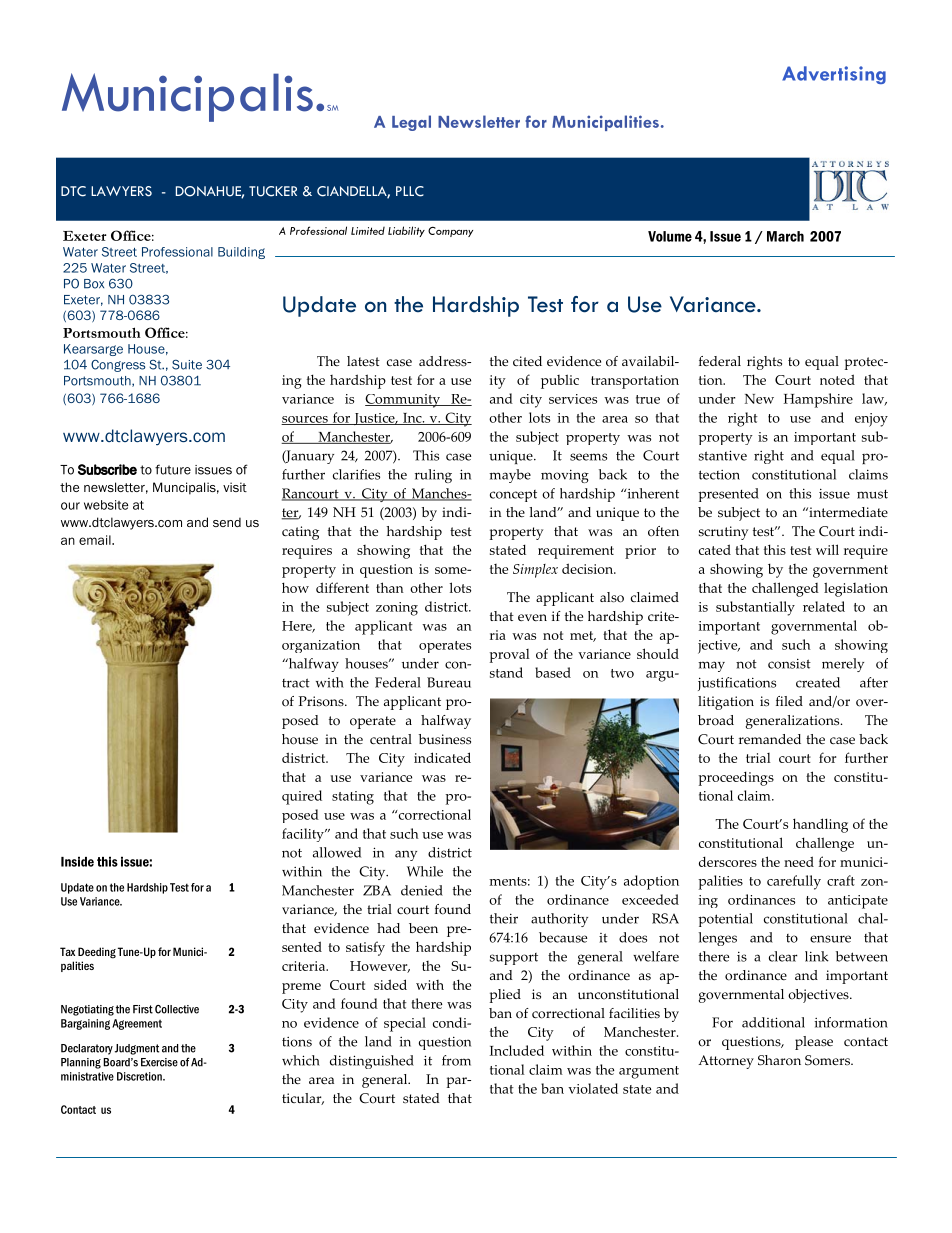  What do you see at coordinates (818, 400) in the image?
I see `Hampshire` at bounding box center [818, 400].
